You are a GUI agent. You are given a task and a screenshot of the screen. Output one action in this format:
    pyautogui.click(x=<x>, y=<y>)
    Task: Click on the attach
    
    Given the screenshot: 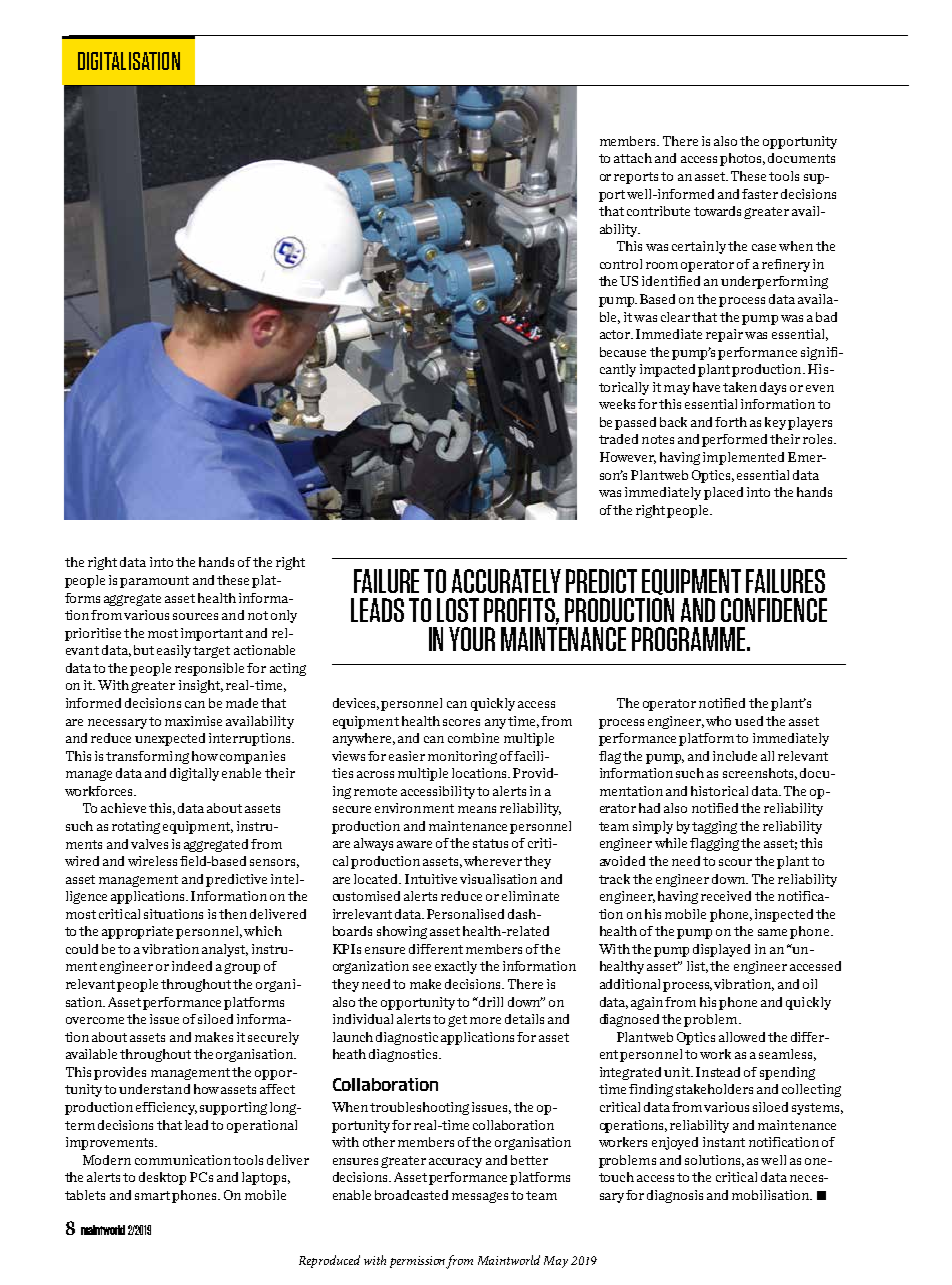 What is the action you would take?
    pyautogui.click(x=633, y=158)
